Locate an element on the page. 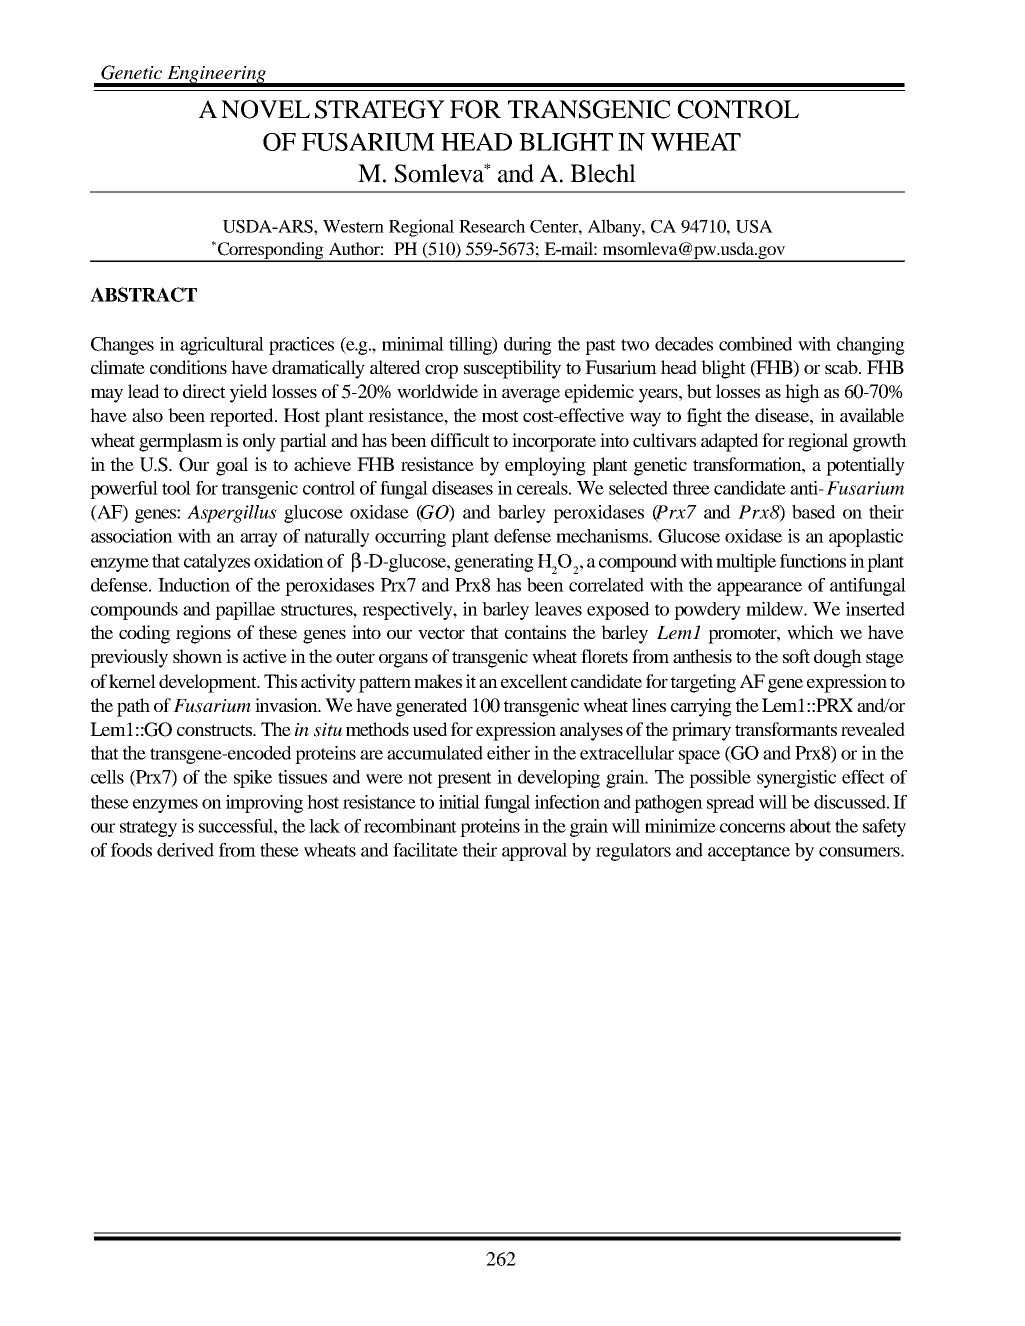 This page has width=1025, height=1326. derived is located at coordinates (185, 850).
